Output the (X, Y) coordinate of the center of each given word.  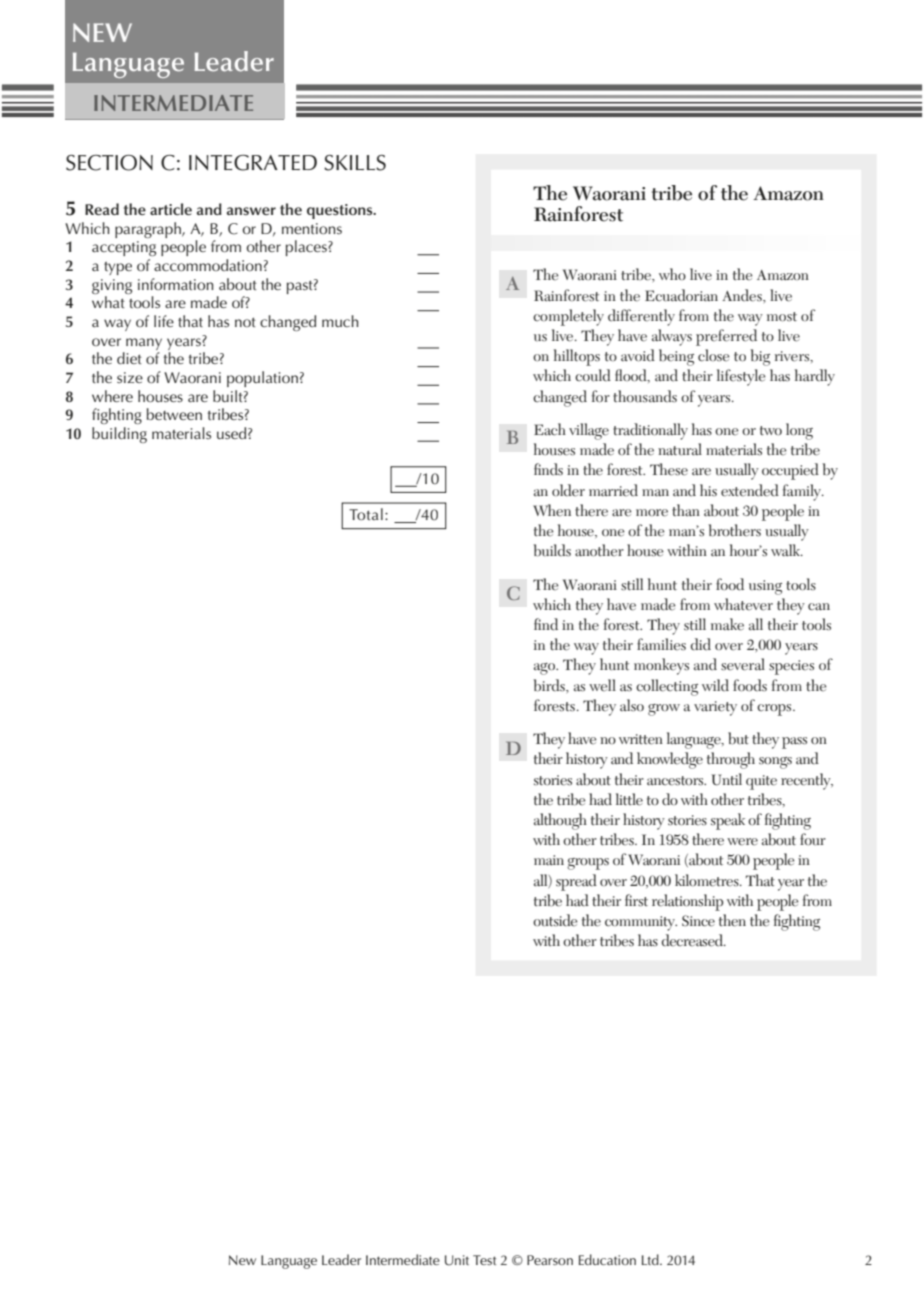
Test (484, 1260)
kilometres (708, 880)
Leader (341, 1259)
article (171, 209)
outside (555, 920)
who (672, 274)
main (549, 860)
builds (552, 550)
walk (787, 550)
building (119, 435)
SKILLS (355, 163)
